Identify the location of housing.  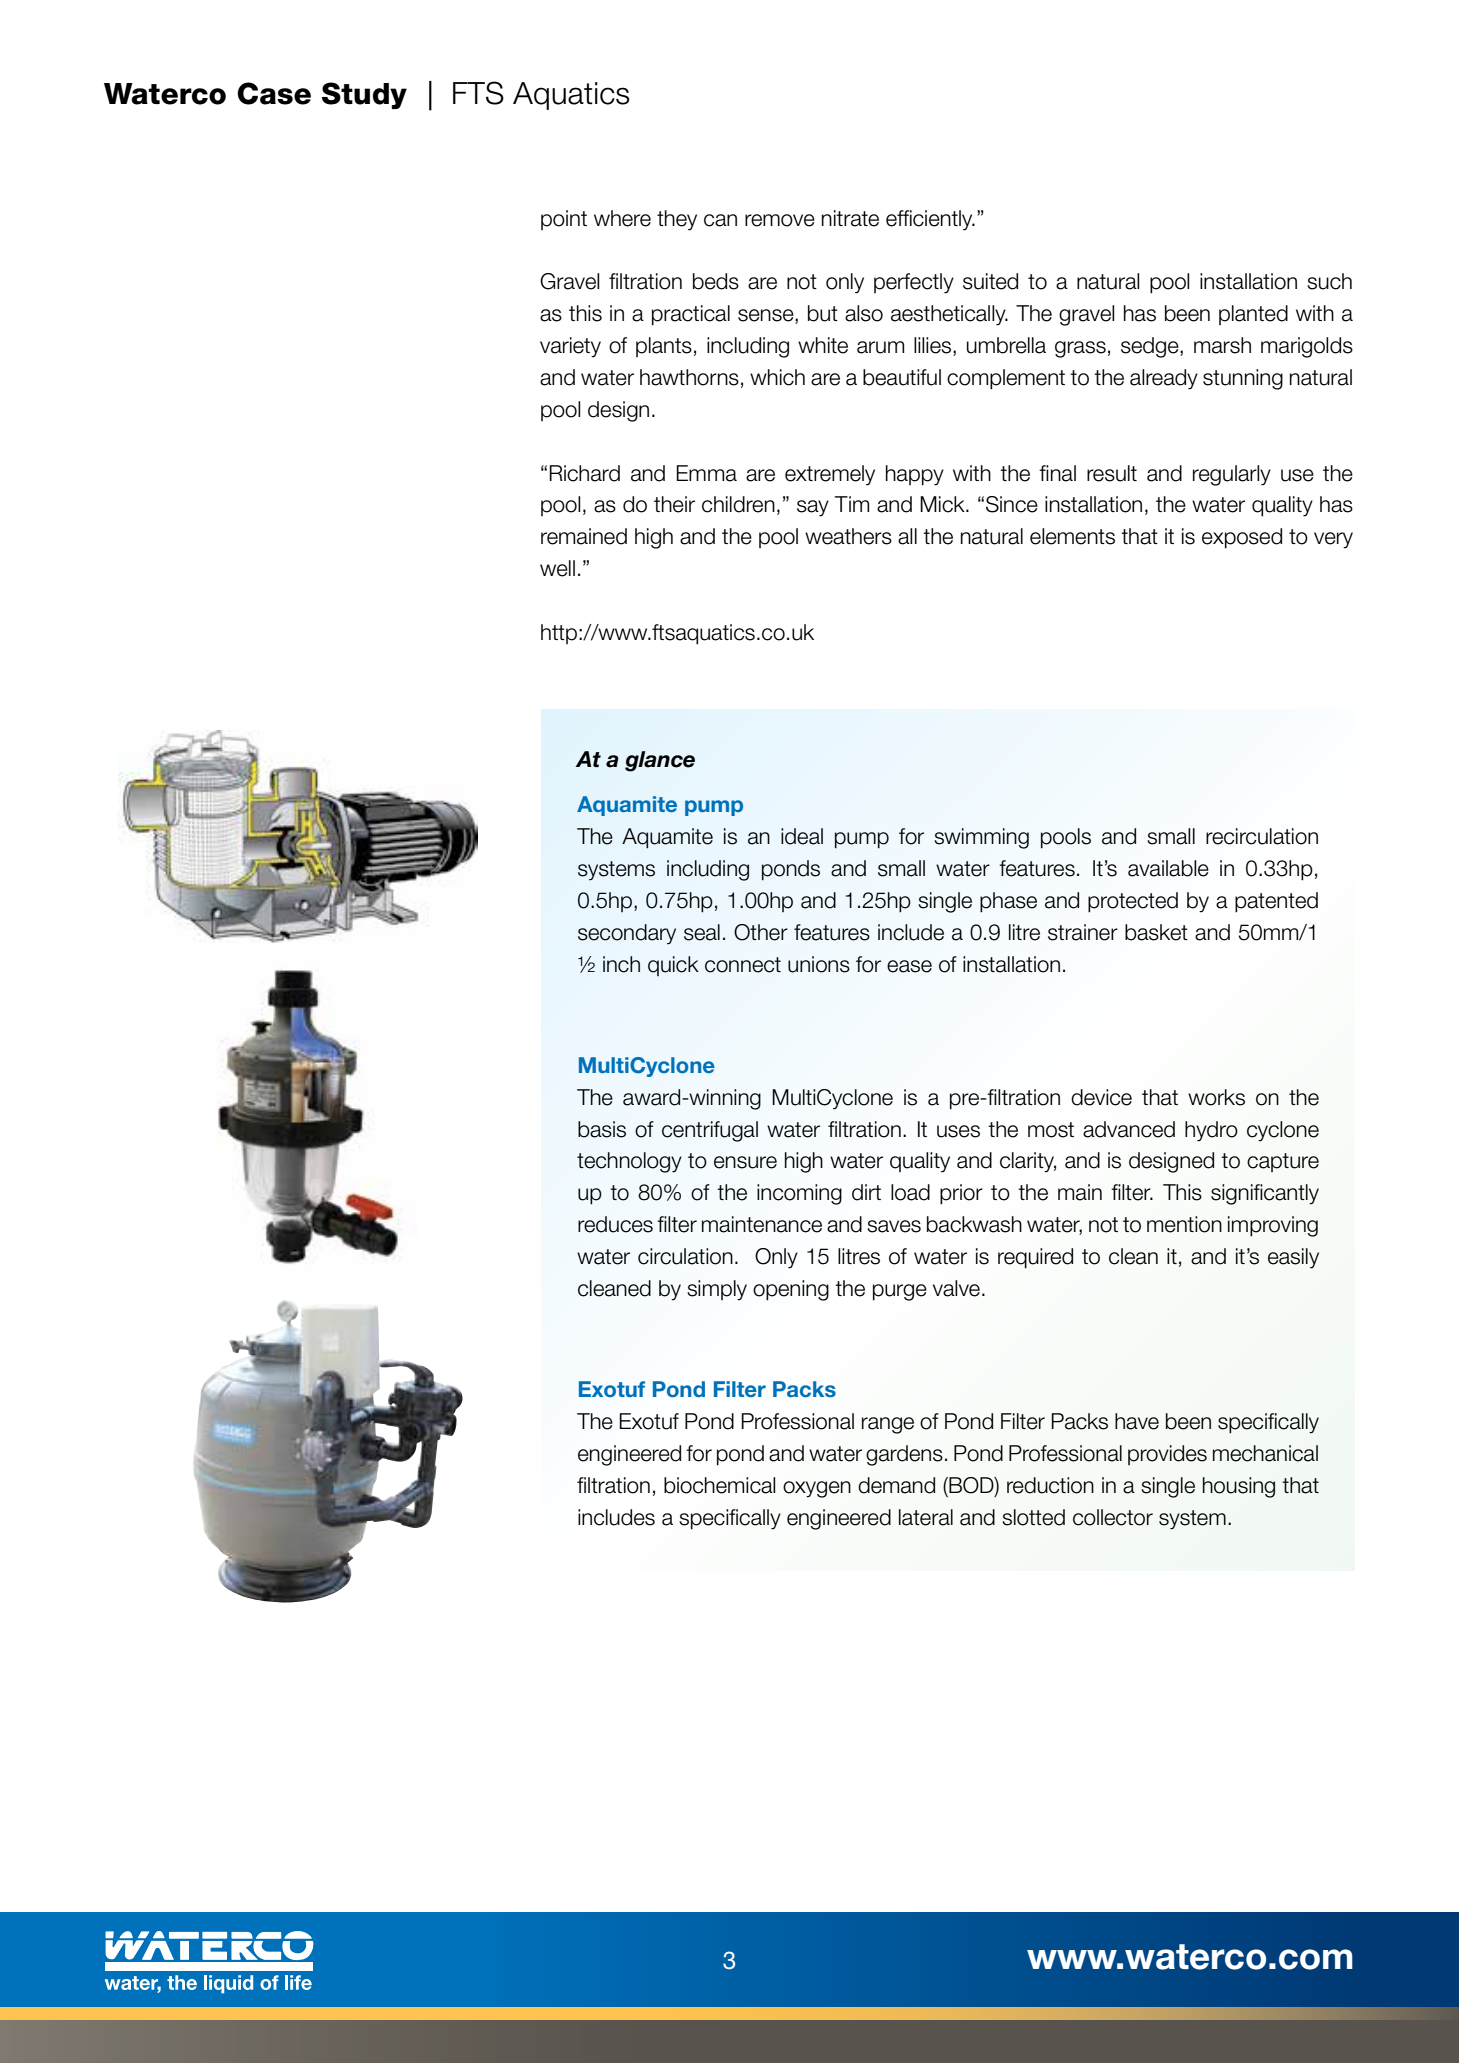
(1239, 1487).
